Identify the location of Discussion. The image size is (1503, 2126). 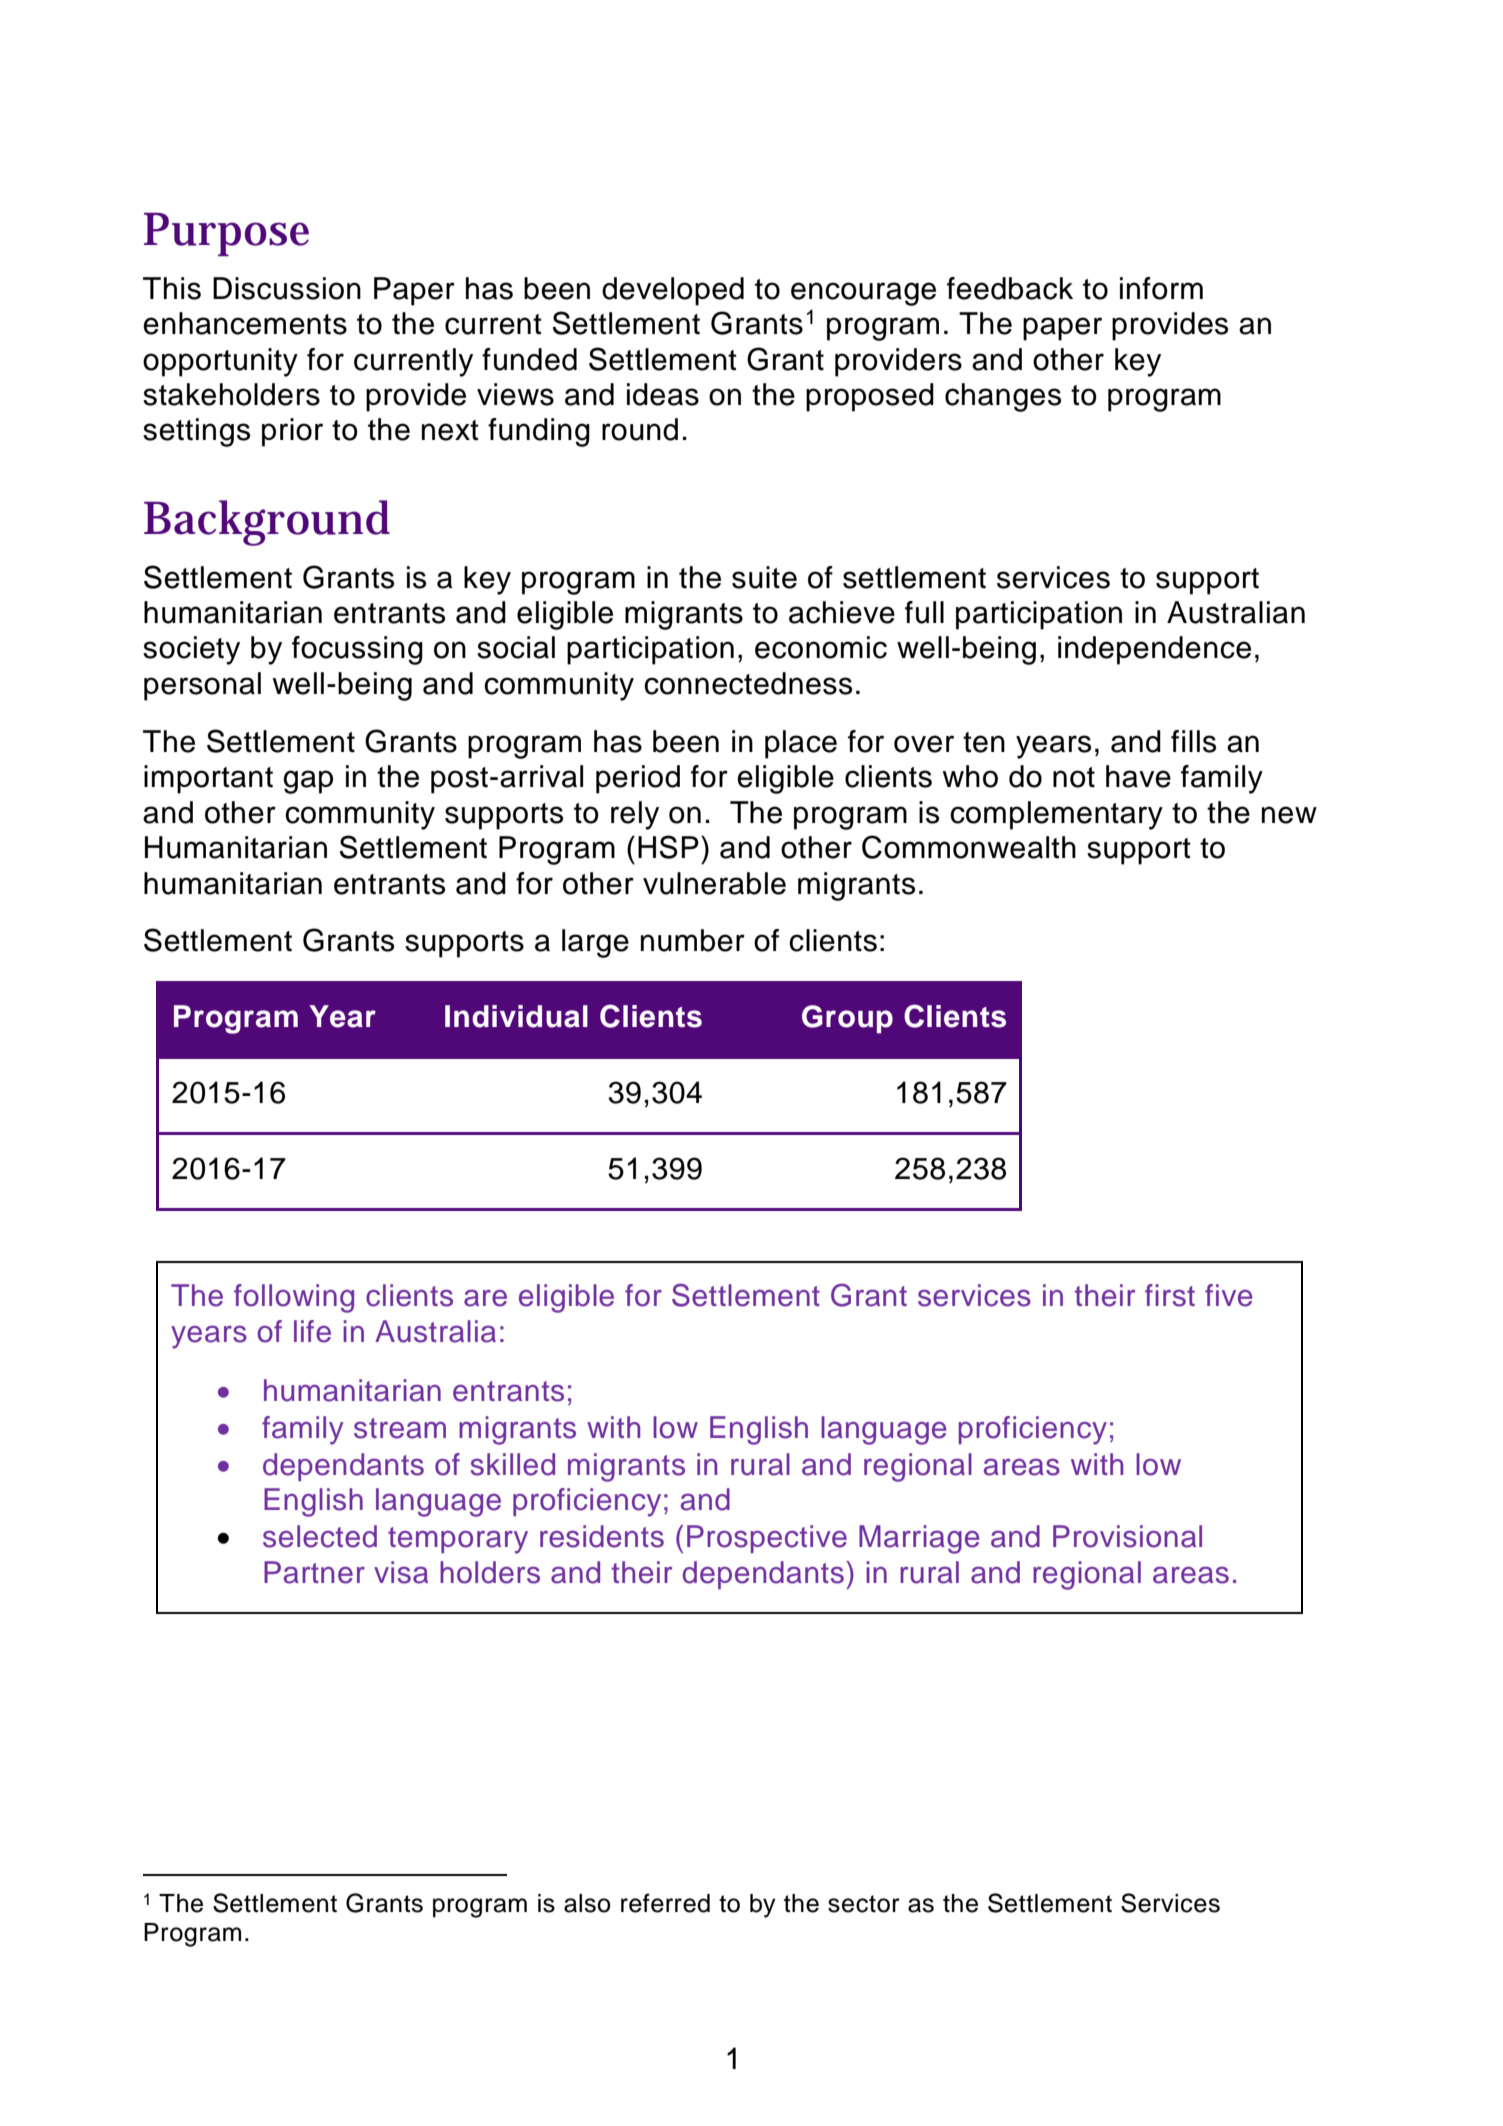
(287, 288).
